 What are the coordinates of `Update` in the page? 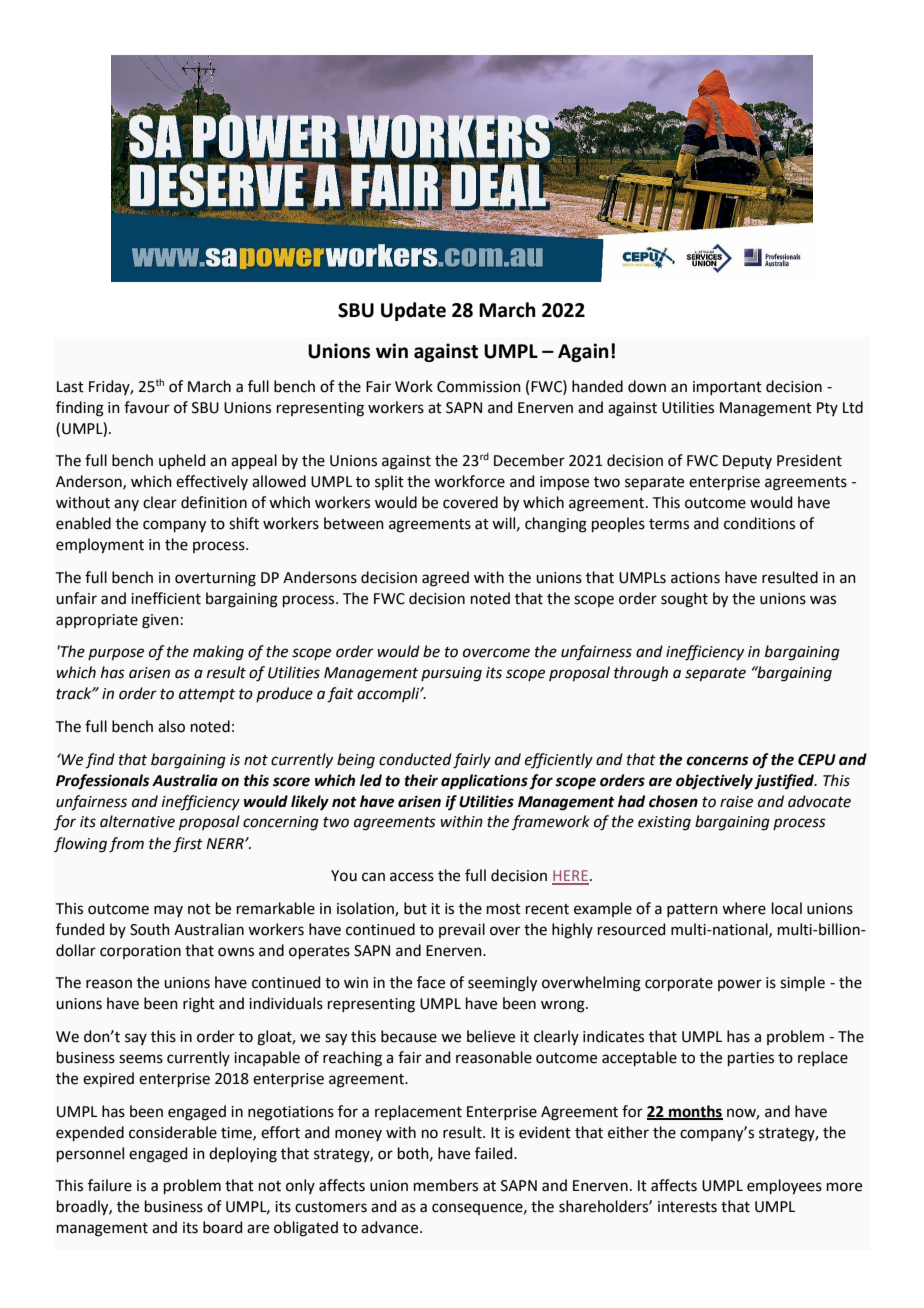 It's located at (413, 311).
